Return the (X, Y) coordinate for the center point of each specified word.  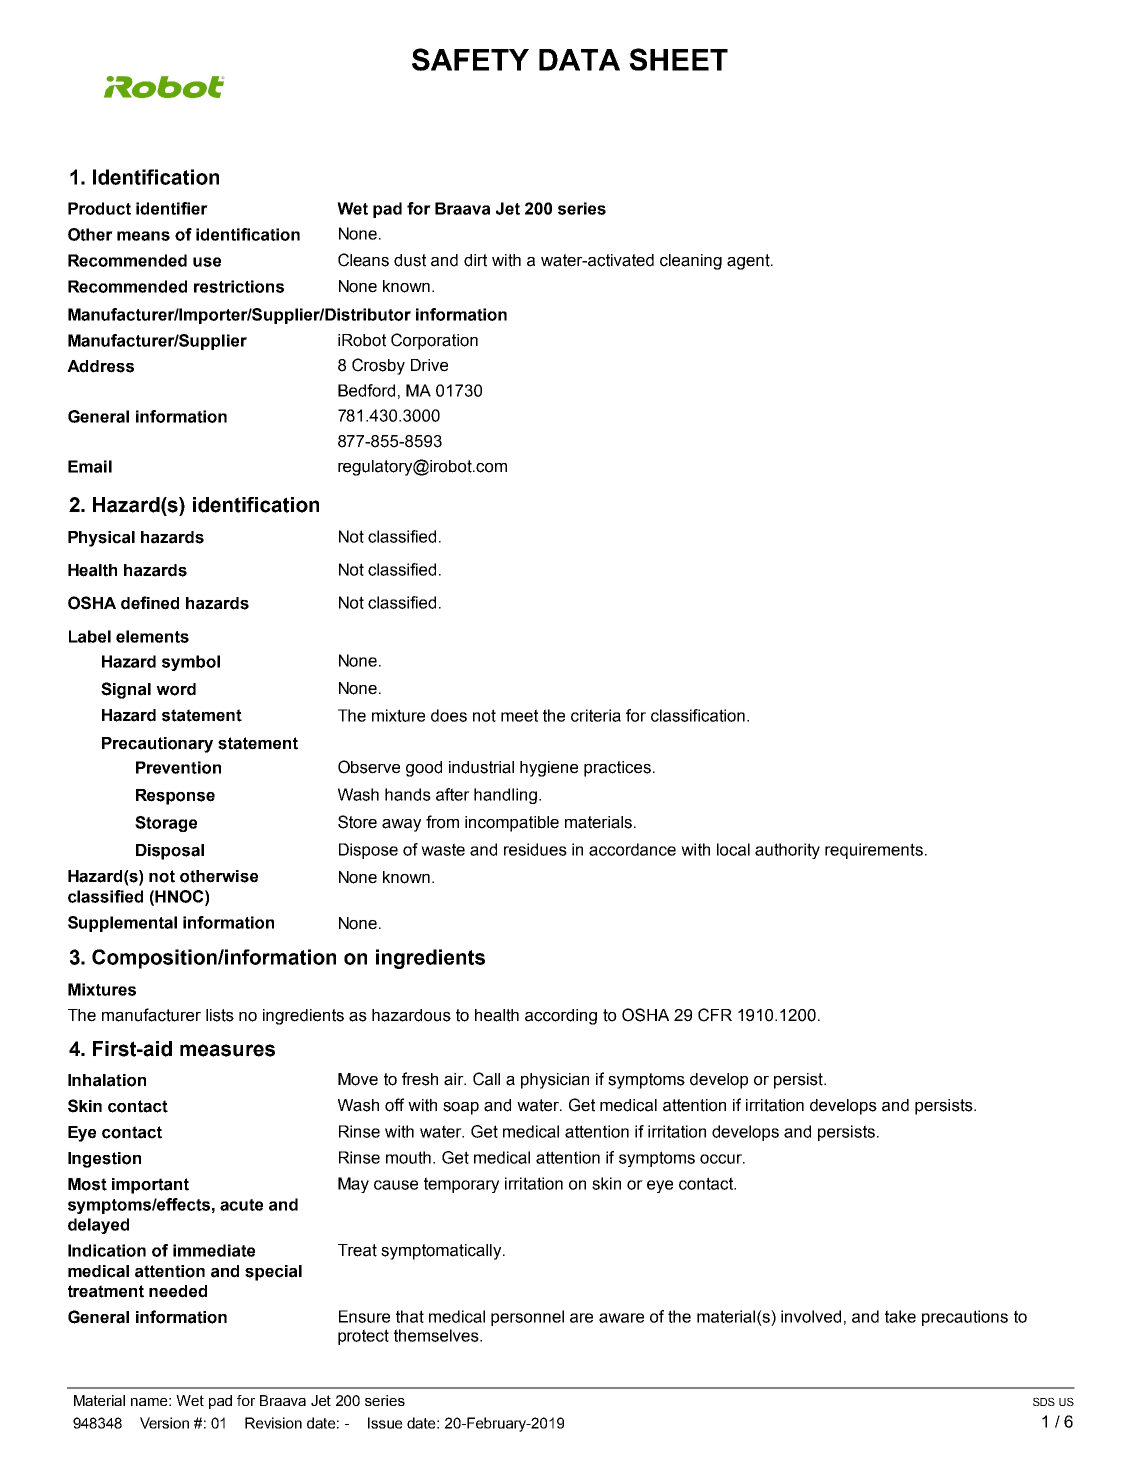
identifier (172, 208)
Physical (101, 539)
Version (164, 1423)
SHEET (678, 59)
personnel (527, 1318)
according (561, 1017)
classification (698, 715)
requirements (874, 851)
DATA (579, 60)
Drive (429, 365)
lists (220, 1015)
